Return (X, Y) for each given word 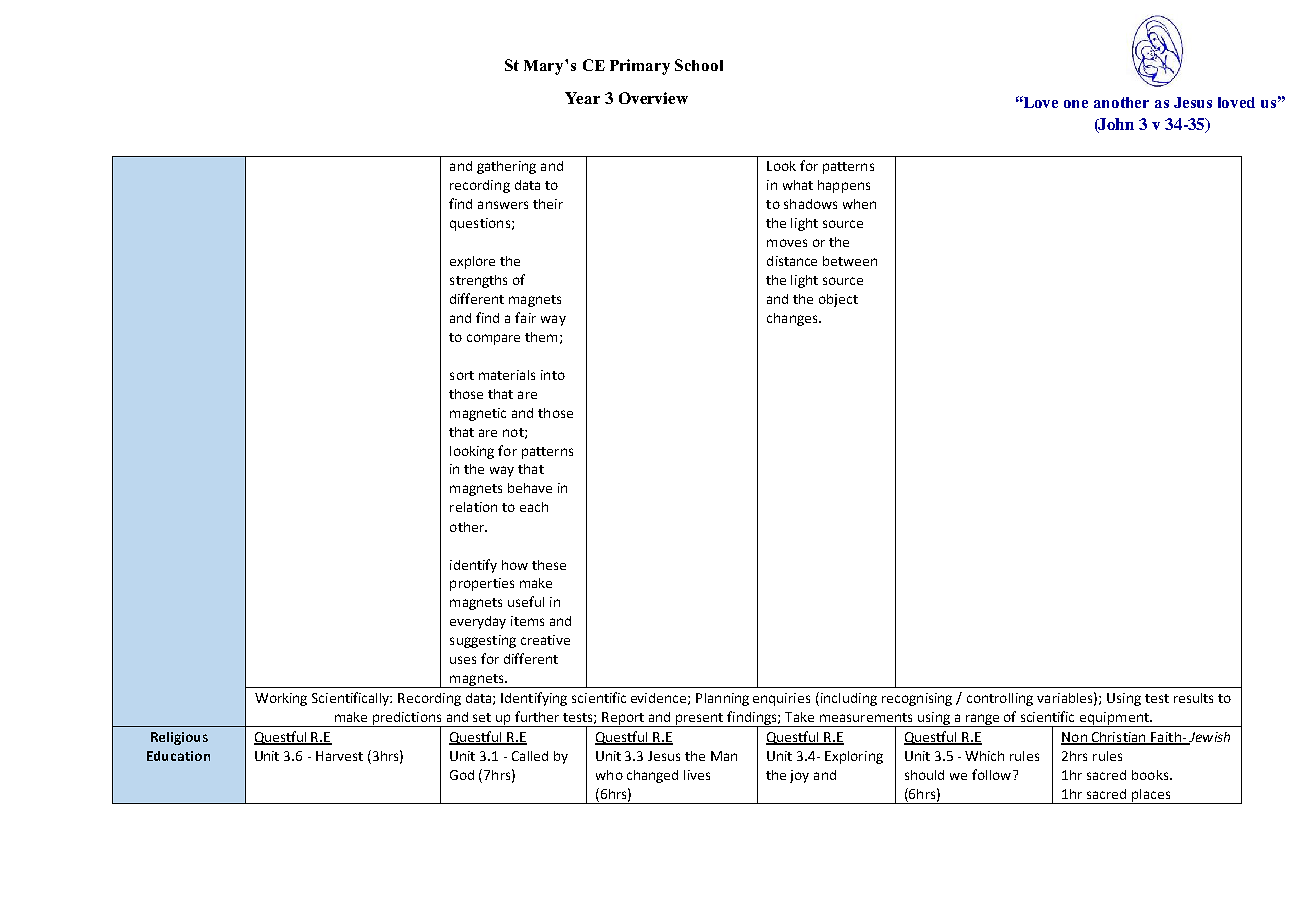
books (1151, 775)
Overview (653, 98)
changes (793, 319)
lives (697, 775)
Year (582, 98)
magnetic (478, 414)
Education (178, 756)
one (1076, 104)
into (553, 375)
